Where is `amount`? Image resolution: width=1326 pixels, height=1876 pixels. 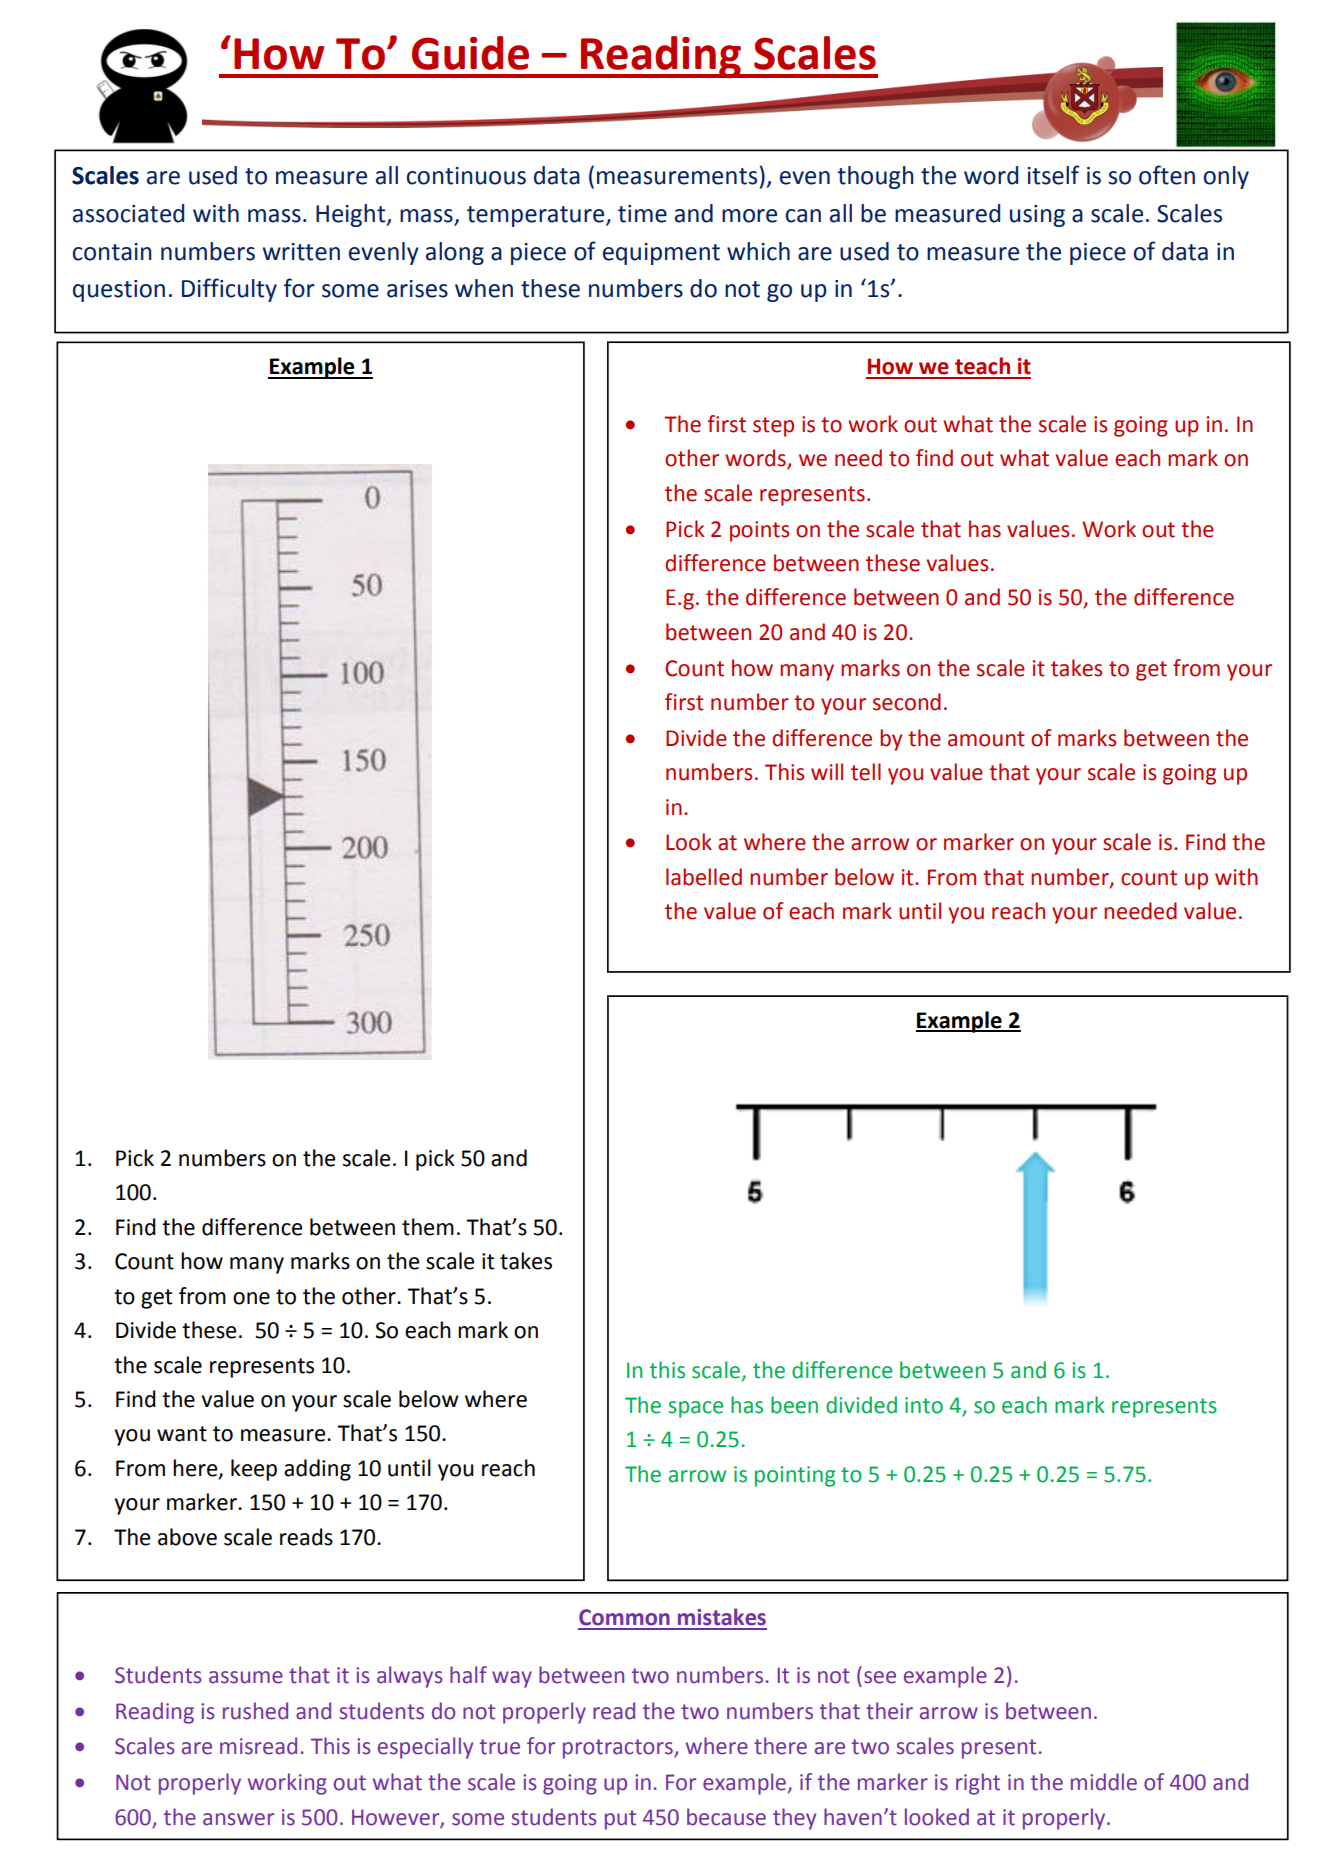
amount is located at coordinates (986, 739).
